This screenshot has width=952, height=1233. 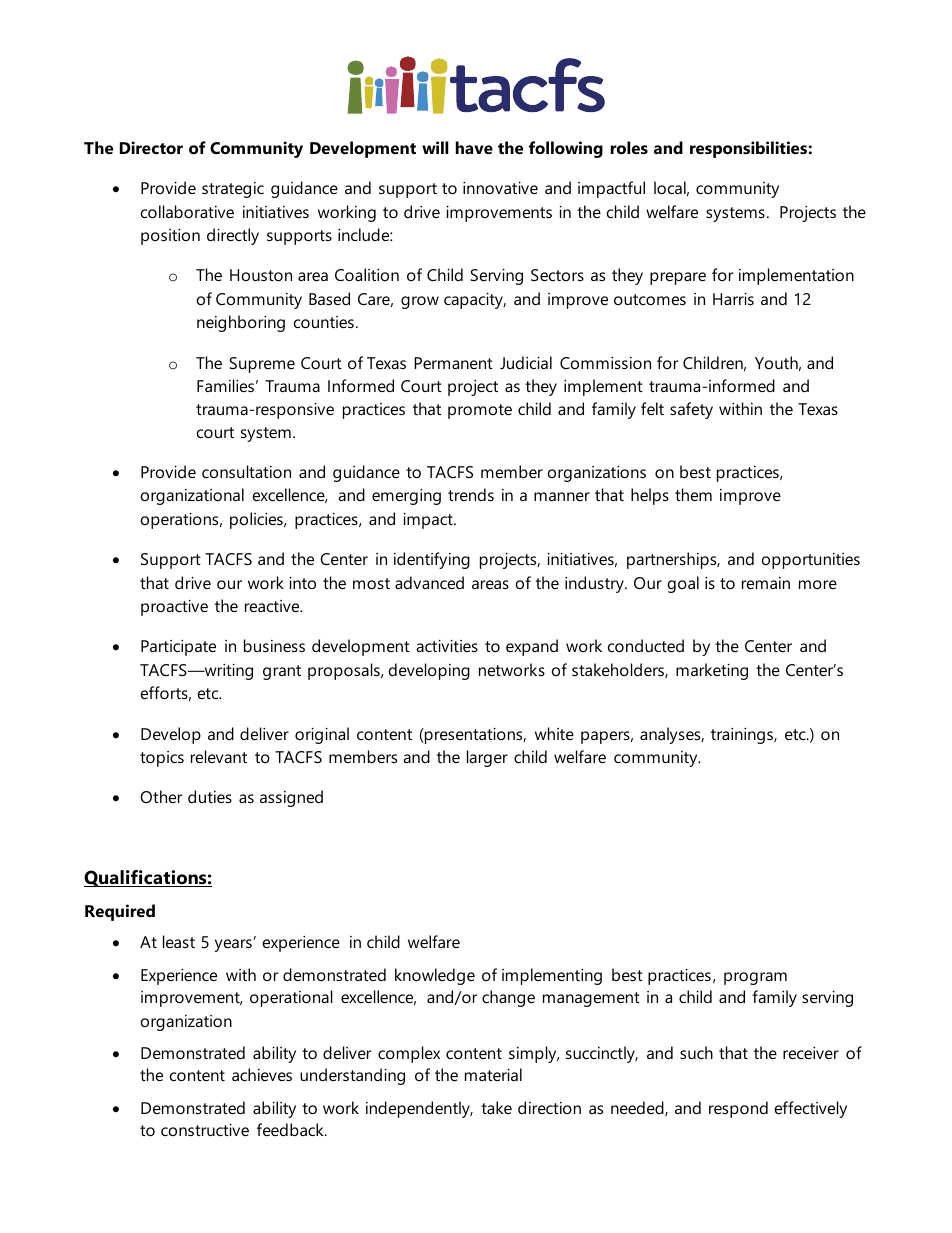 What do you see at coordinates (453, 363) in the screenshot?
I see `Permanent` at bounding box center [453, 363].
